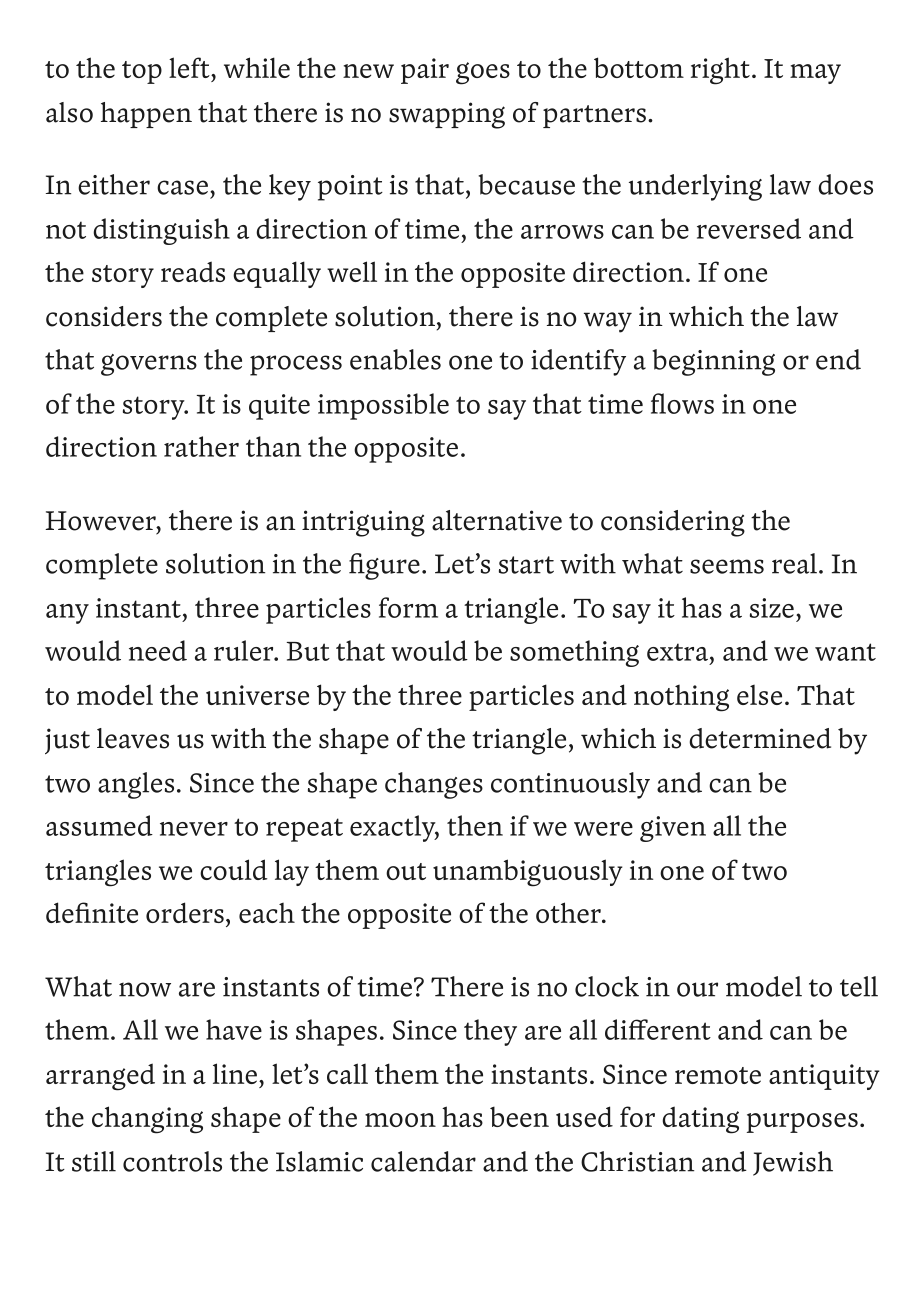 The width and height of the screenshot is (924, 1308). What do you see at coordinates (158, 650) in the screenshot?
I see `need` at bounding box center [158, 650].
